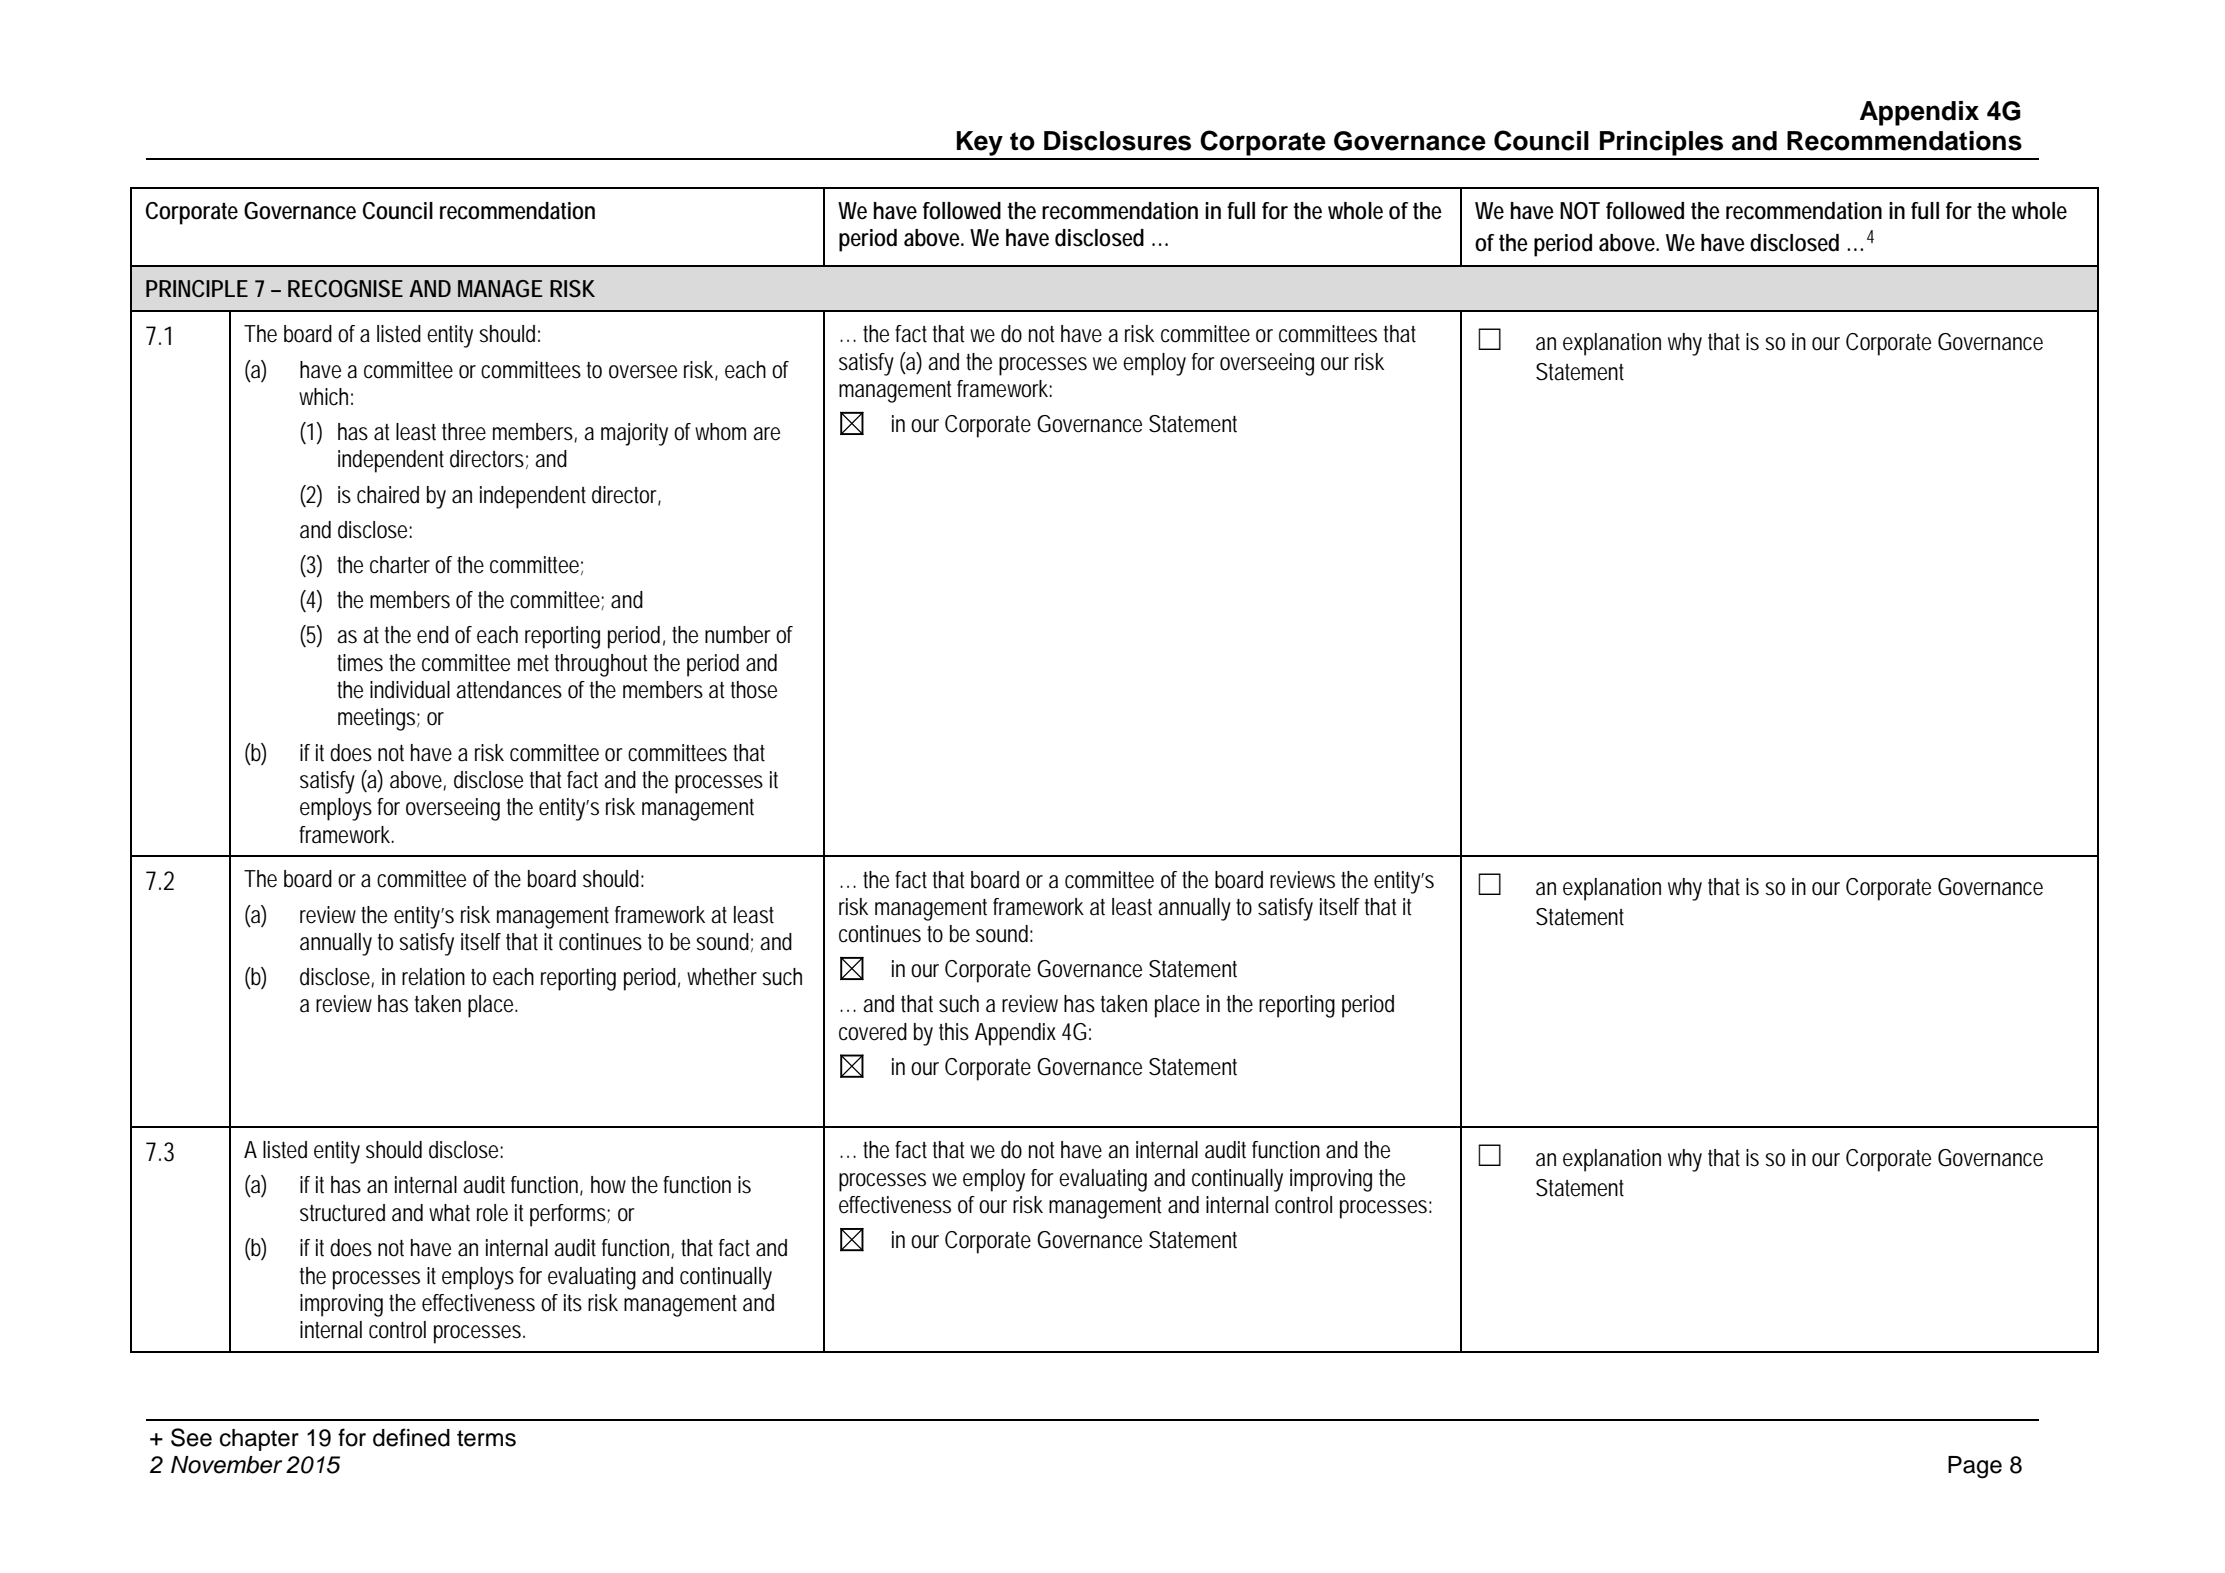 The width and height of the page is (2225, 1573). I want to click on this, so click(954, 1032).
